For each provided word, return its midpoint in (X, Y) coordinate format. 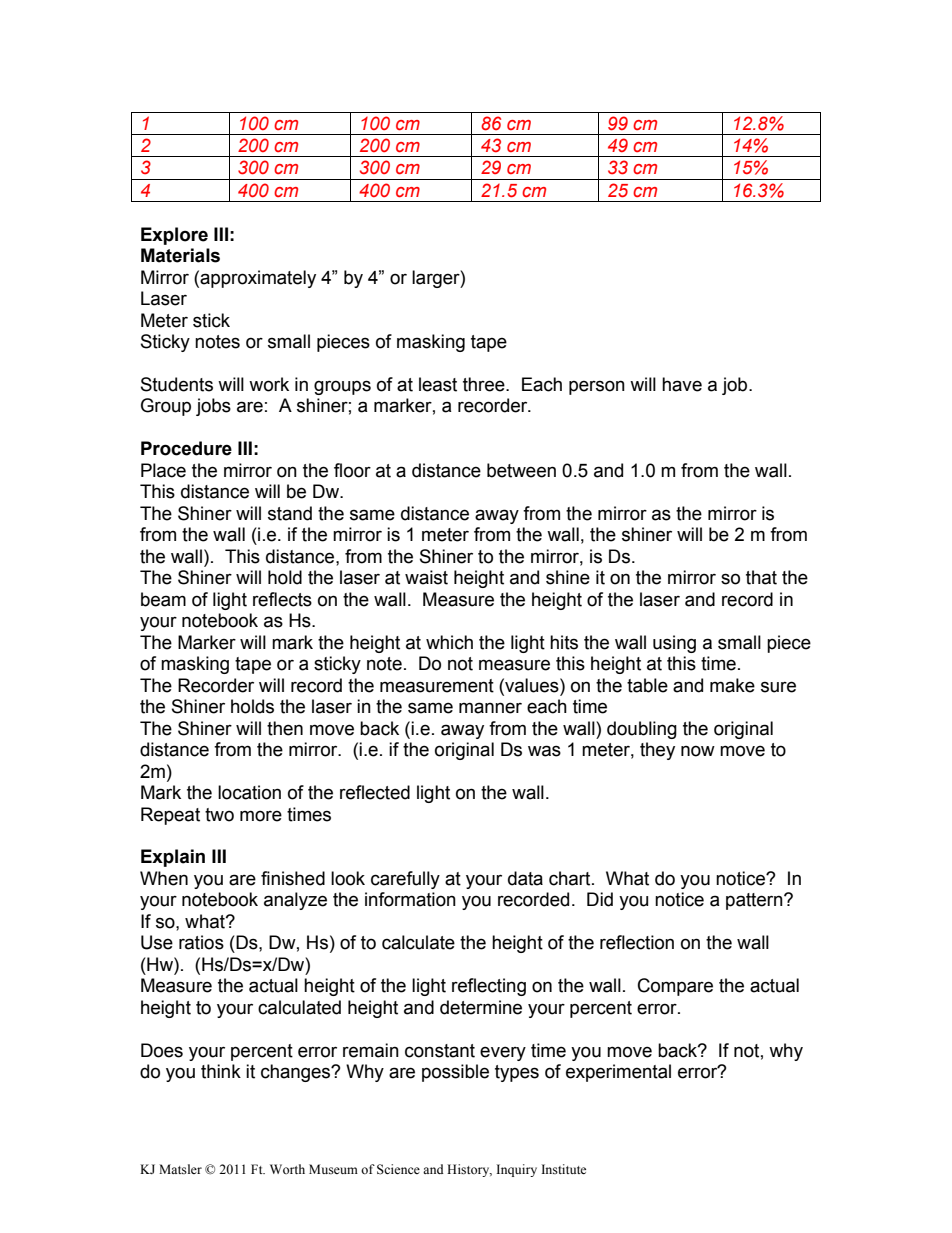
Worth (287, 1169)
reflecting (489, 987)
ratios (201, 942)
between (521, 470)
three (485, 384)
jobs (213, 407)
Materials (180, 255)
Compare (675, 987)
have (682, 384)
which (449, 642)
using (674, 644)
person (597, 387)
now (698, 751)
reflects (282, 599)
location (249, 792)
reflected (375, 792)
